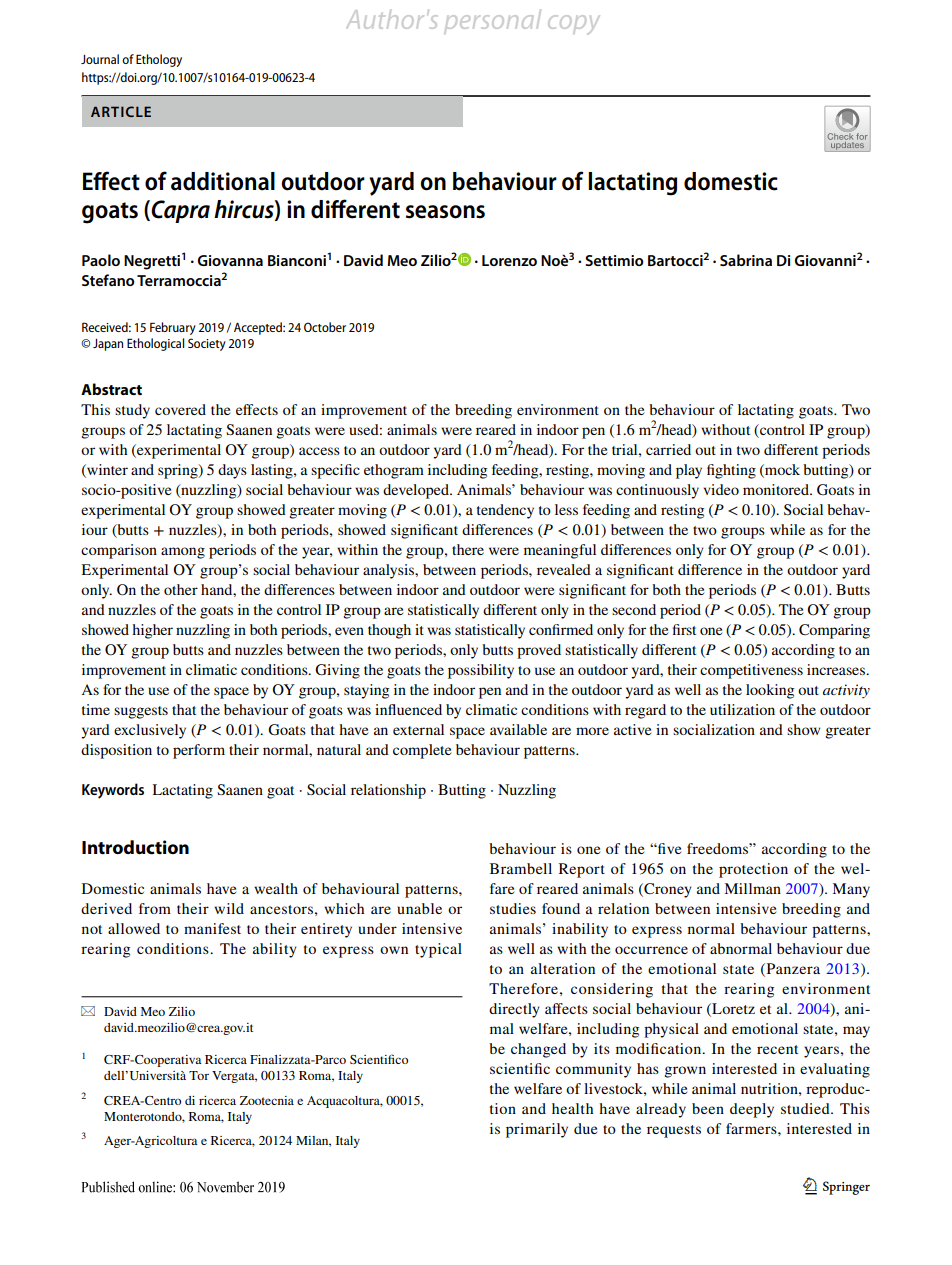  Describe the element at coordinates (417, 491) in the page. I see `developed` at that location.
